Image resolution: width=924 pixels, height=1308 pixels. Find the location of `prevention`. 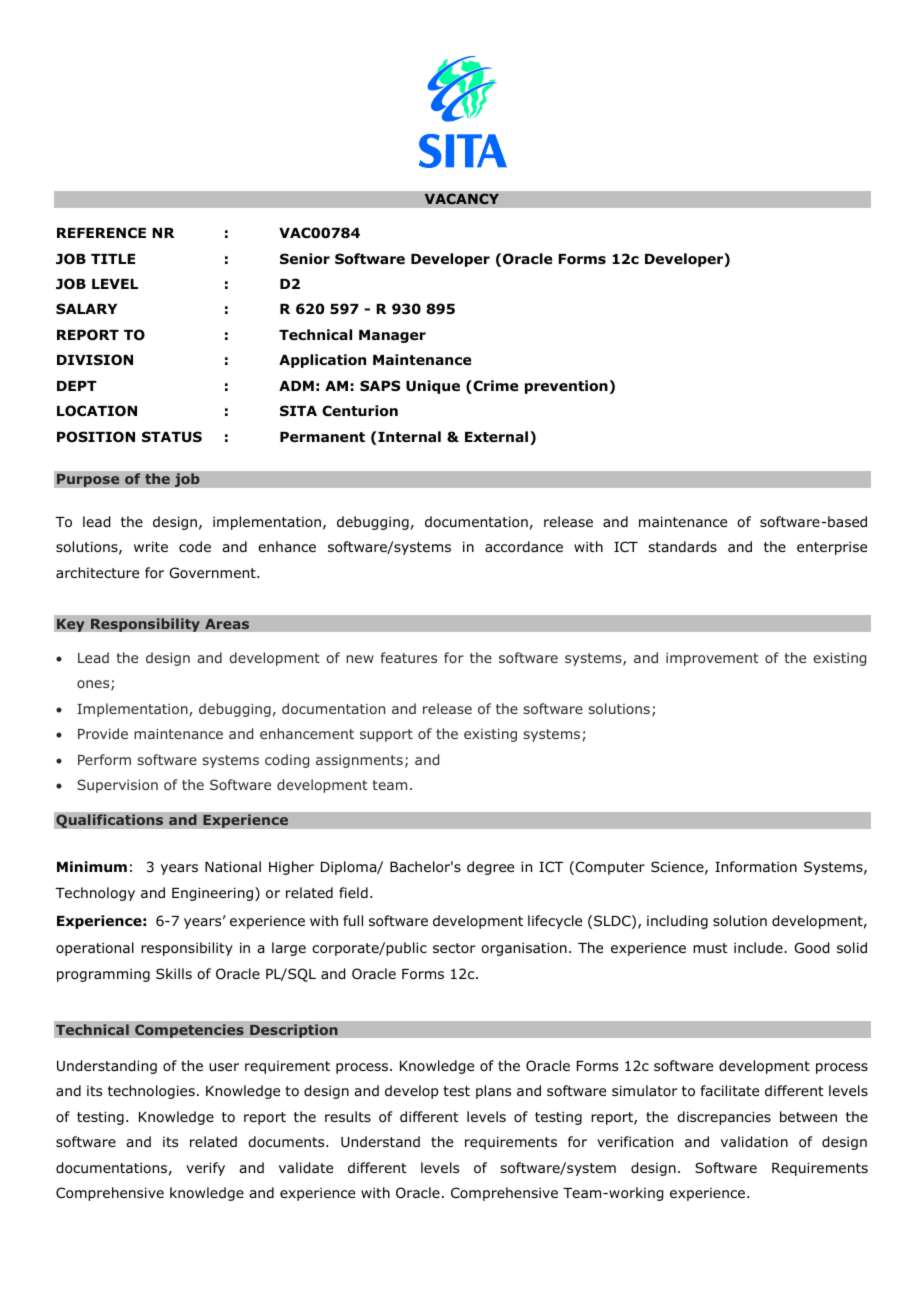

prevention is located at coordinates (566, 387).
